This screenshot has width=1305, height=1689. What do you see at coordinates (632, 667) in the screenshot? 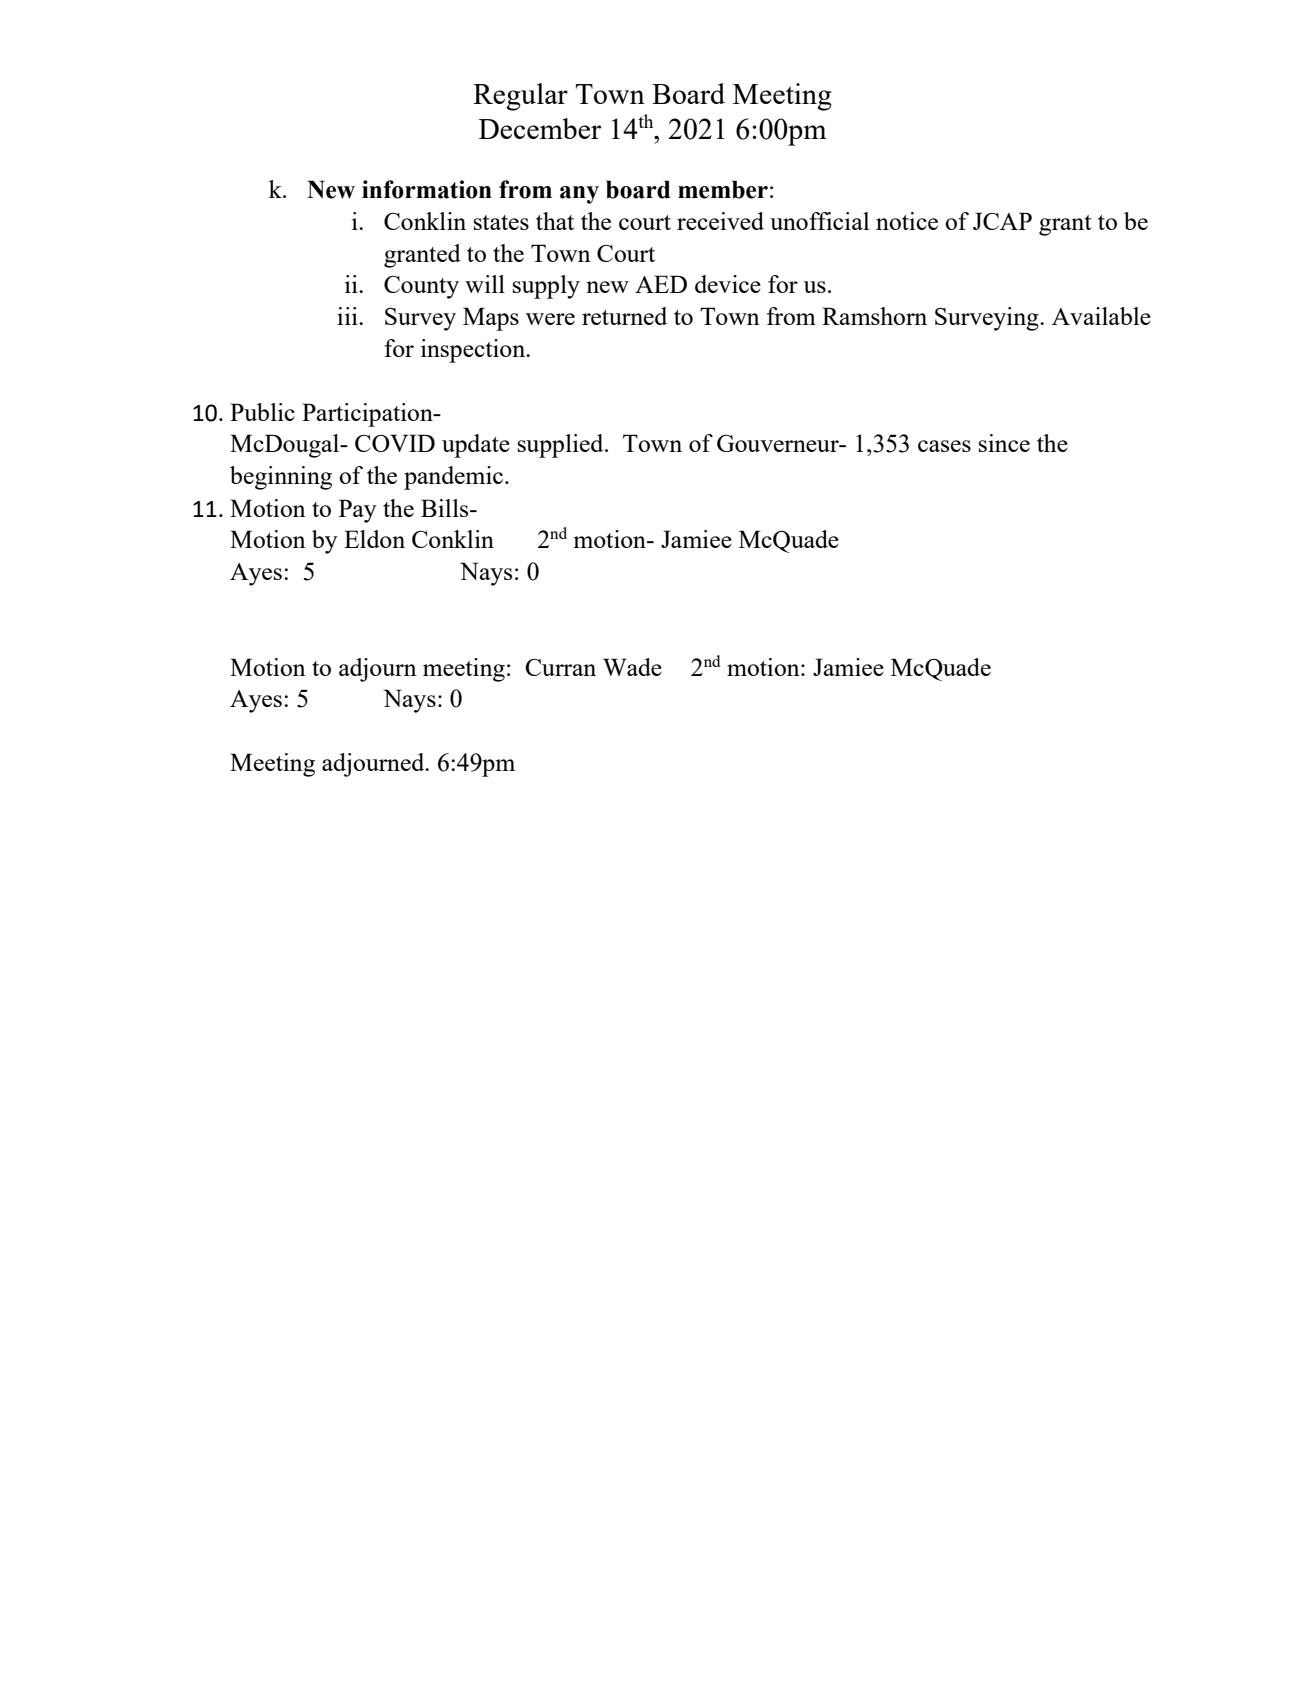
I see `Wade` at bounding box center [632, 667].
